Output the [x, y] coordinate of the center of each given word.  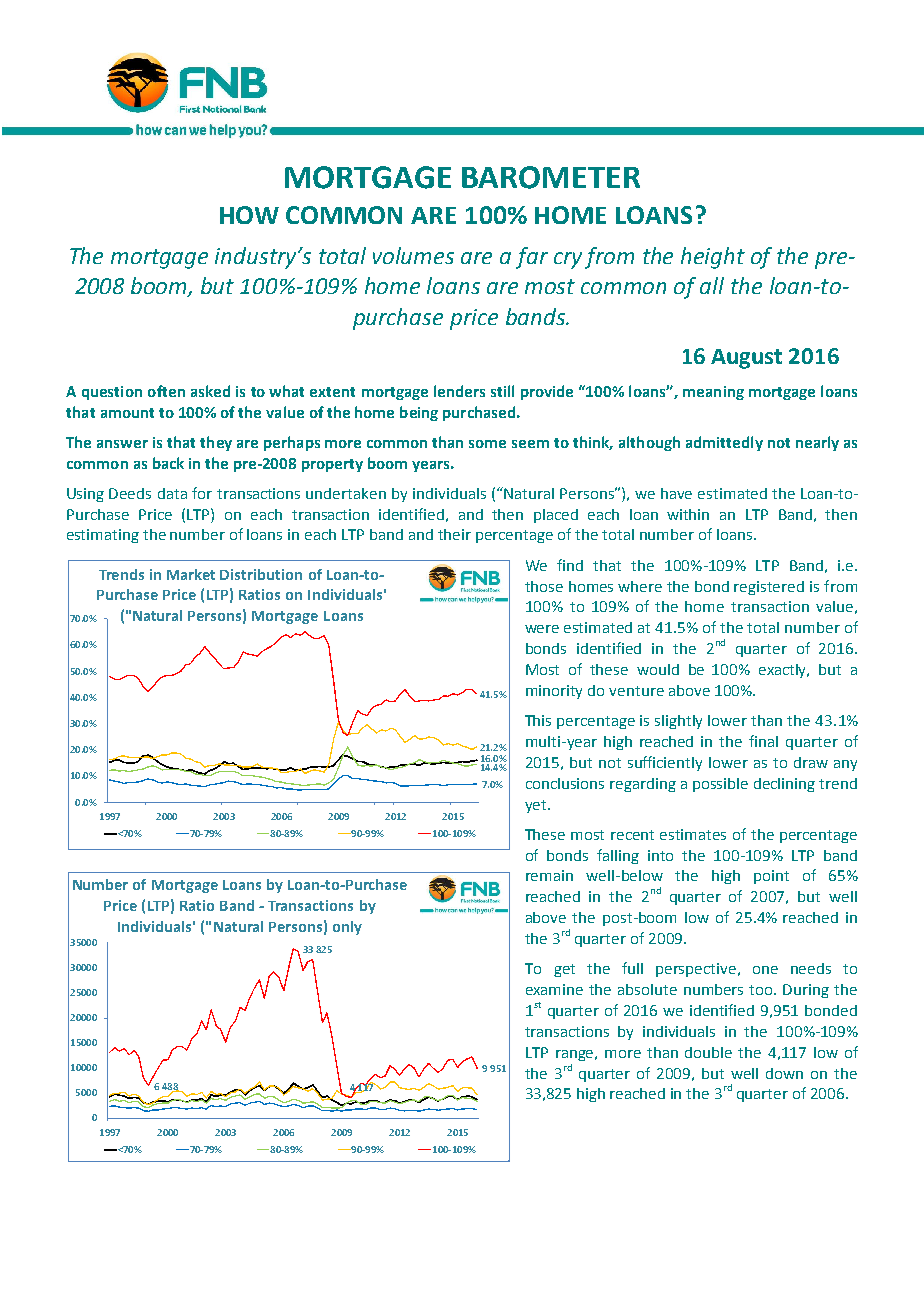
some [487, 444]
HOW [249, 215]
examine [554, 989]
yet [537, 806]
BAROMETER [551, 177]
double [708, 1052]
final [763, 741]
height [713, 258]
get [564, 970]
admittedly [724, 443]
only [347, 928]
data [172, 493]
